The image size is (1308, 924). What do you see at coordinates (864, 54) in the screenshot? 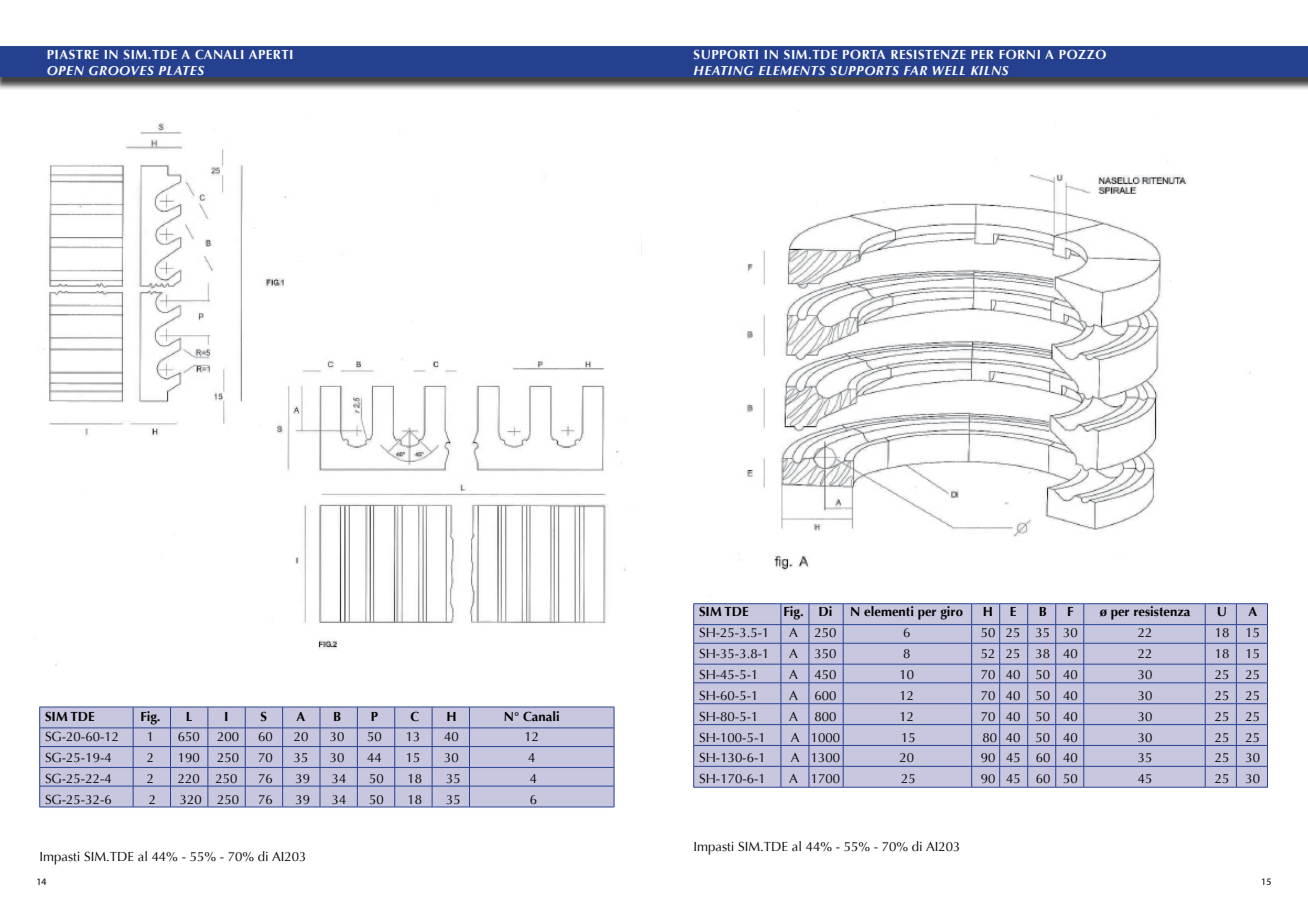
I see `PORTA` at bounding box center [864, 54].
